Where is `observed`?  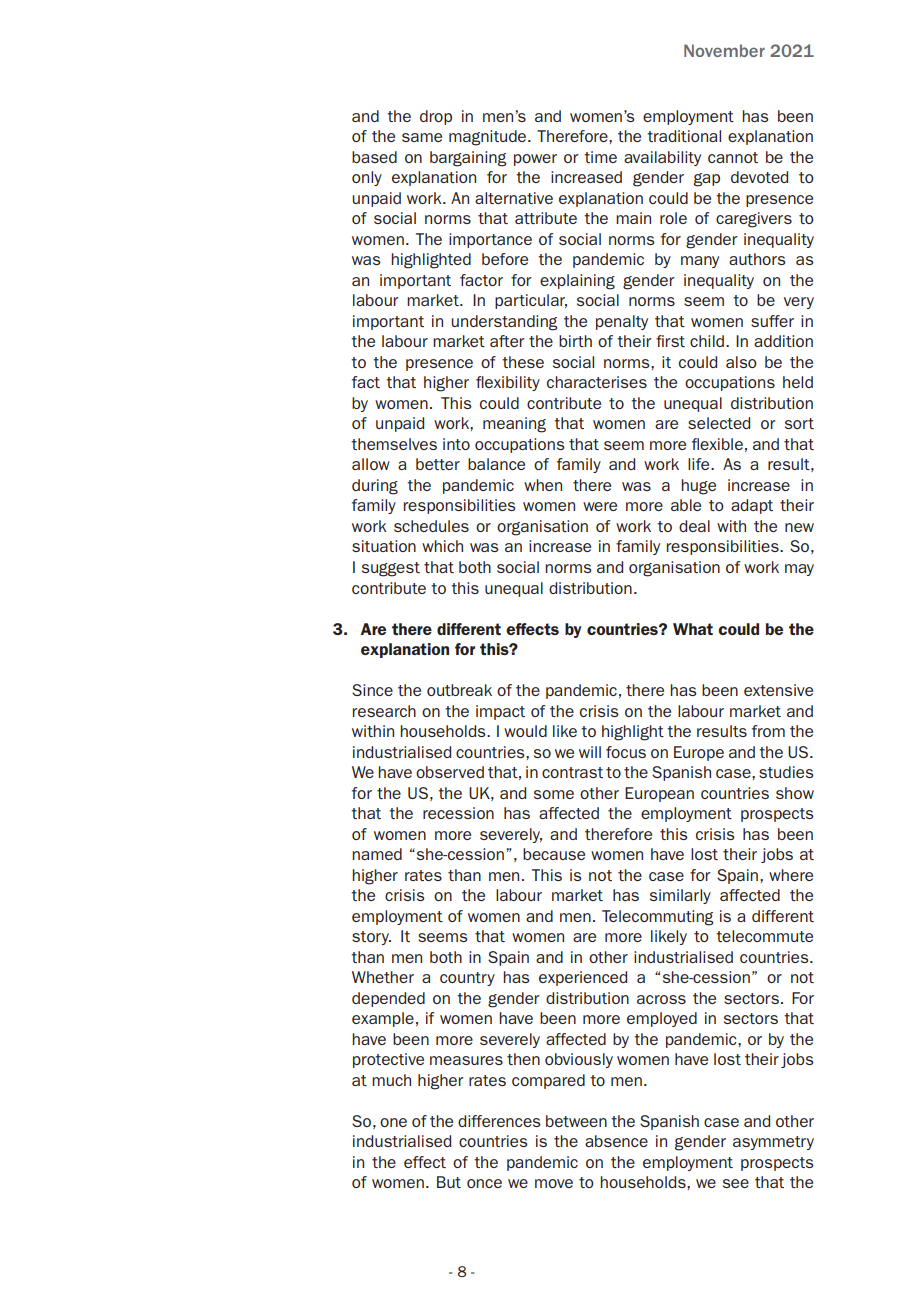 observed is located at coordinates (450, 772).
